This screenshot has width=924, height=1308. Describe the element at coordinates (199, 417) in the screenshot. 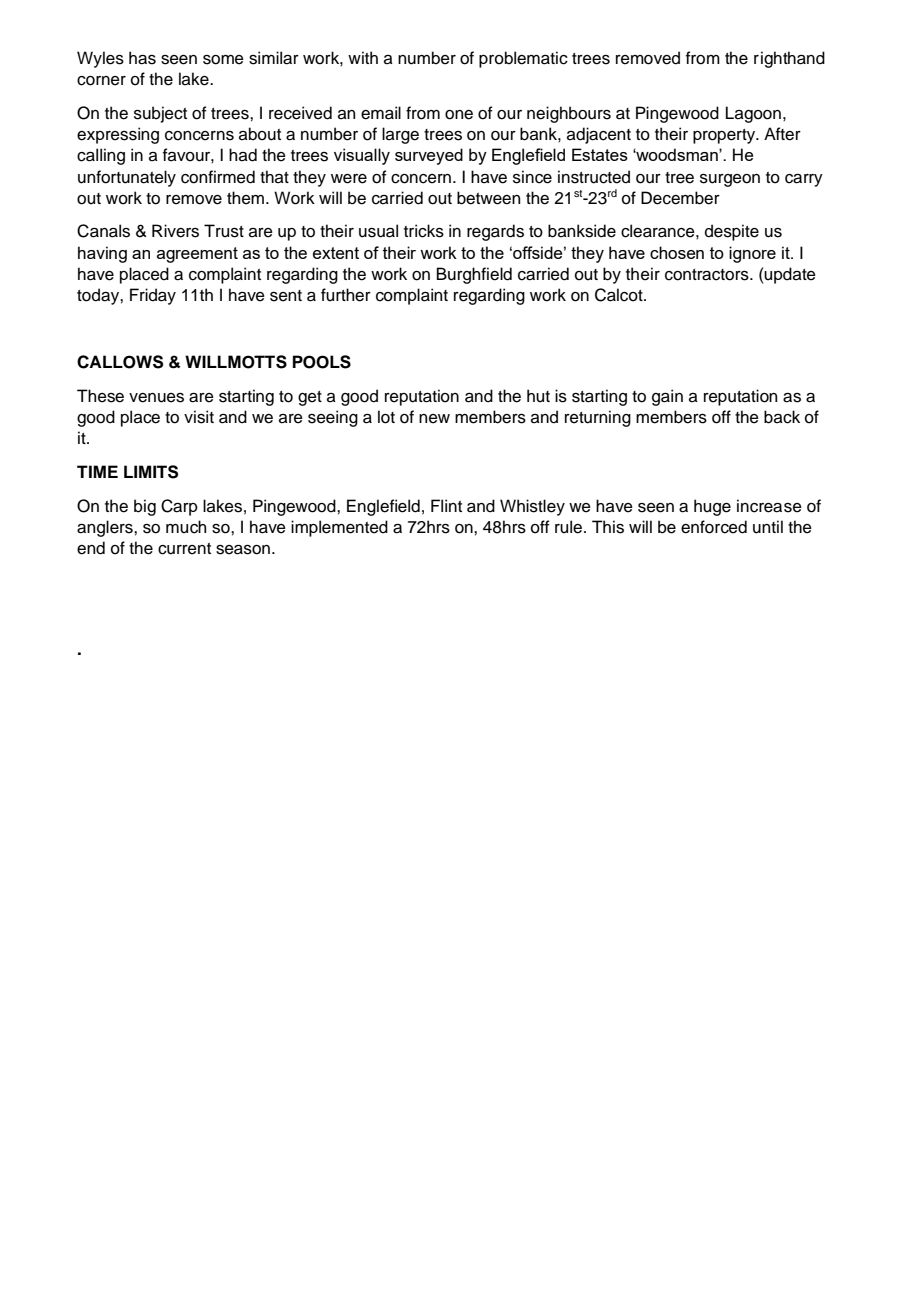

I see `visit` at that location.
